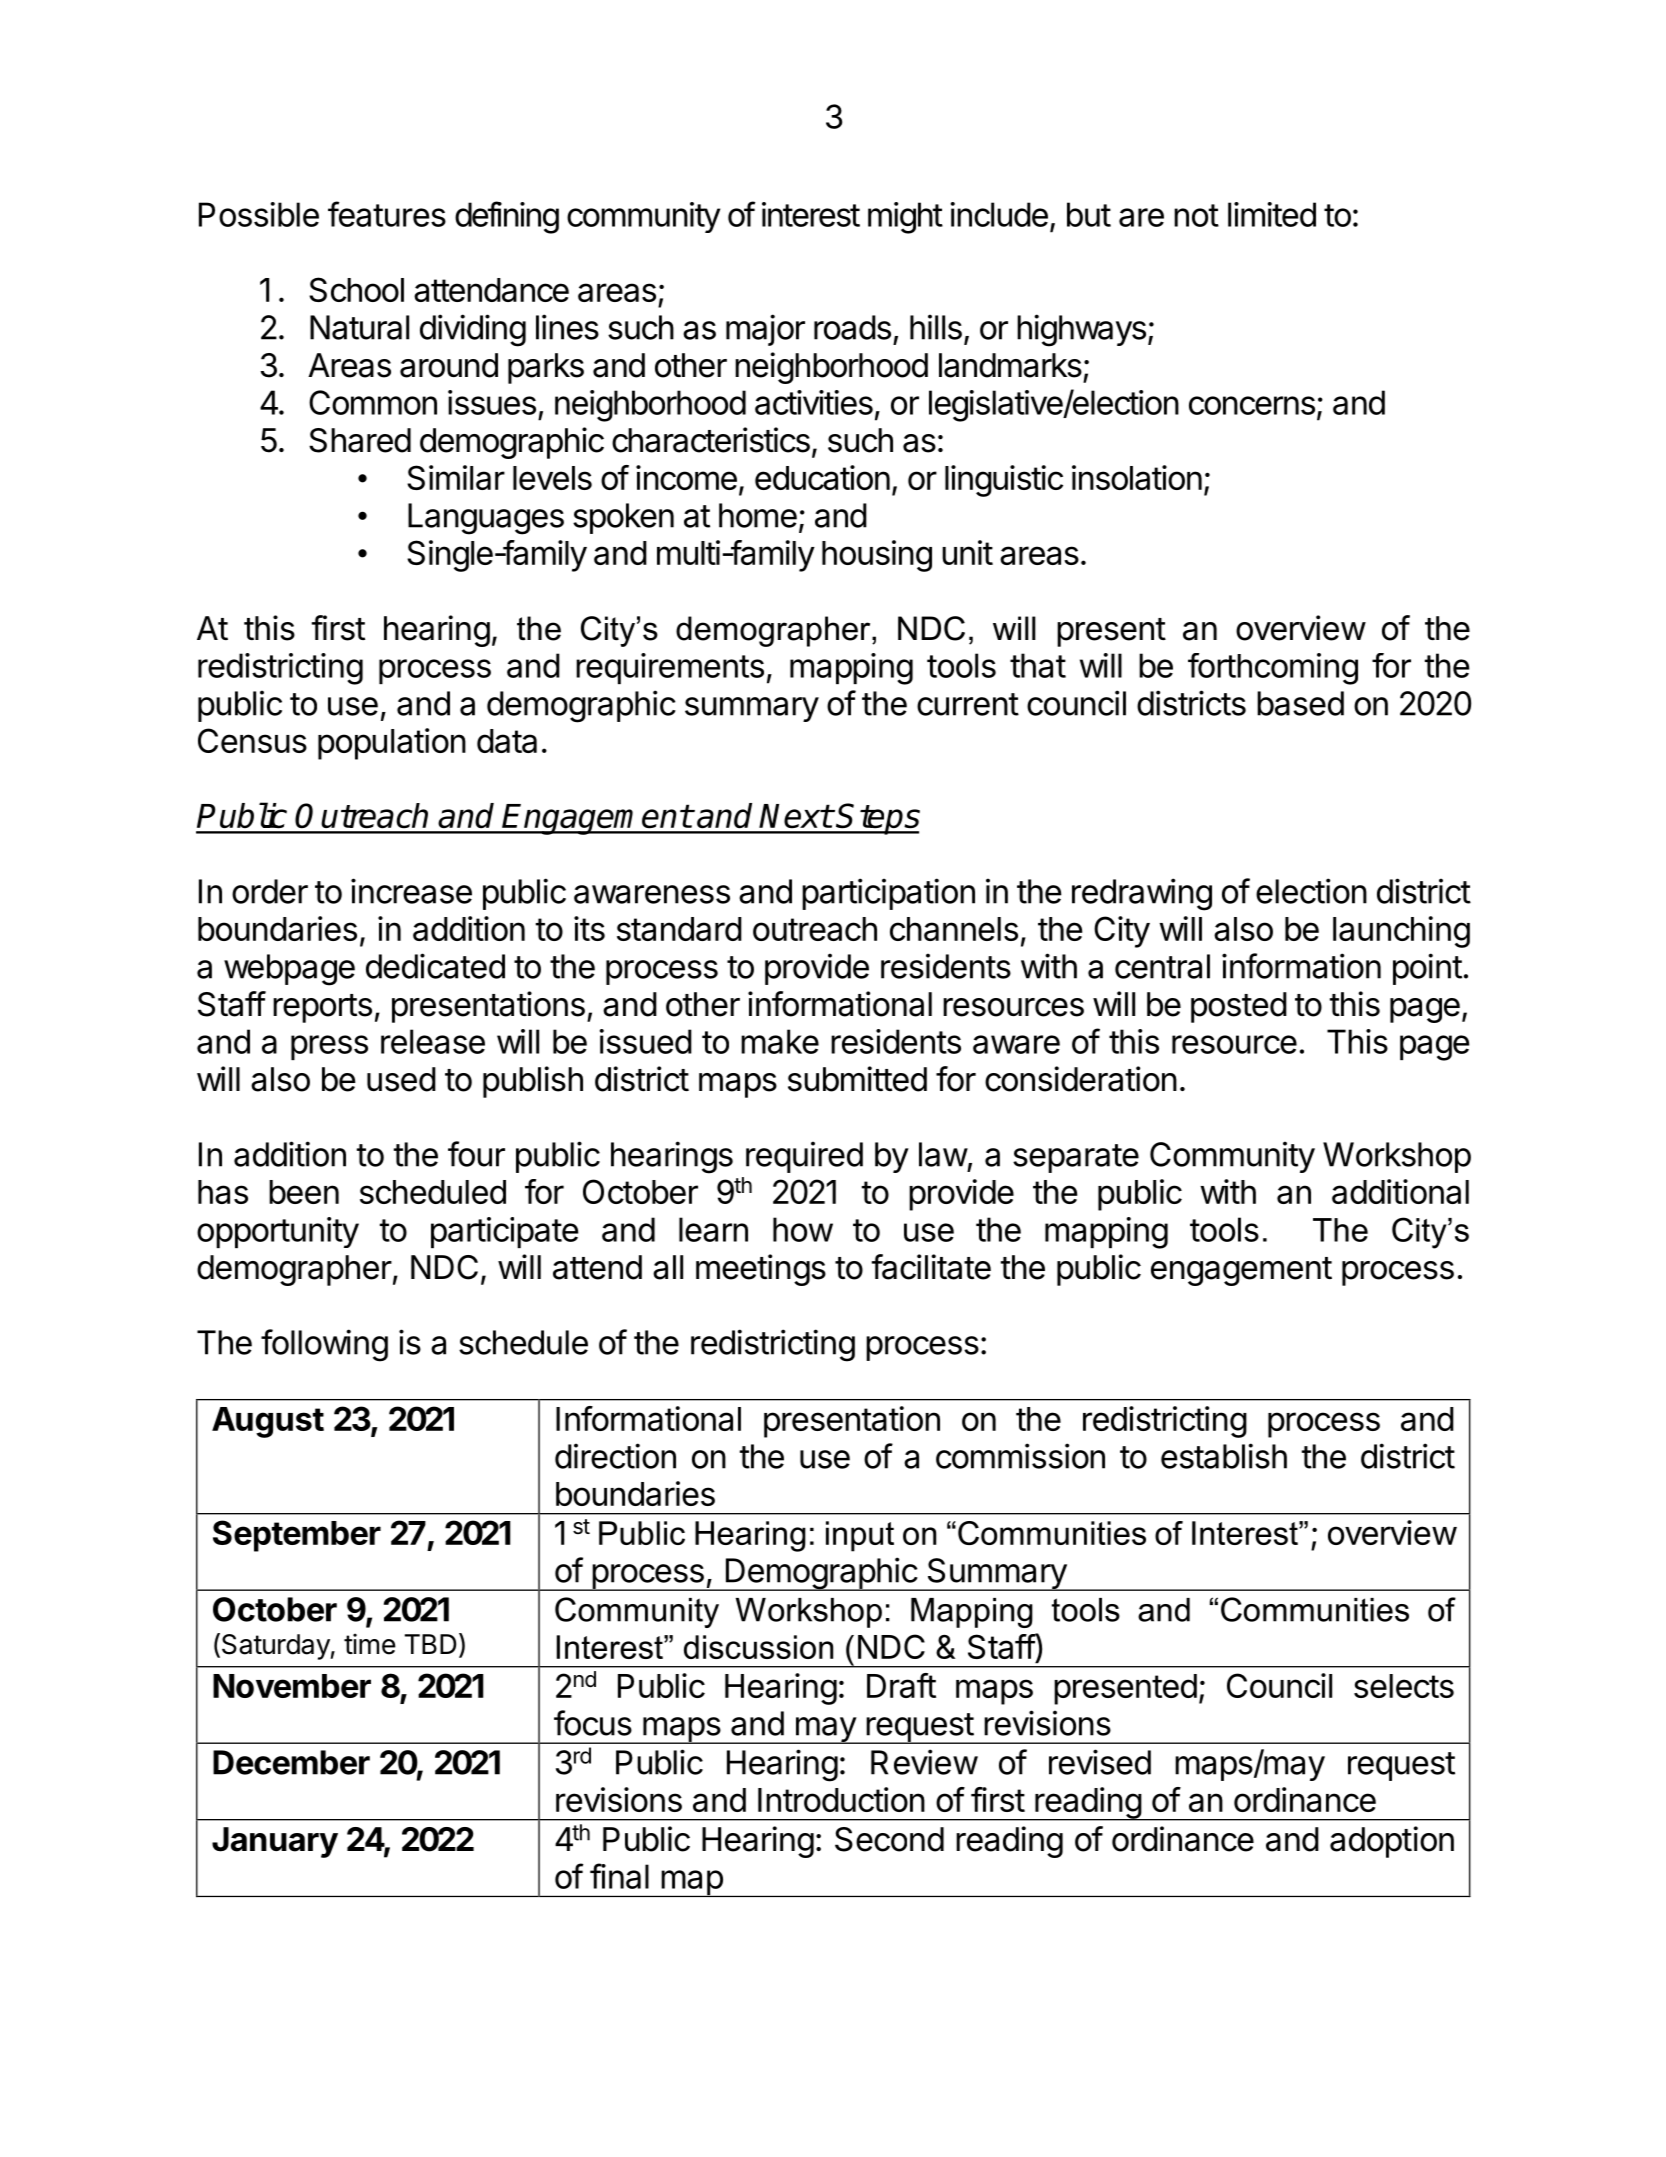  Describe the element at coordinates (1300, 703) in the screenshot. I see `based` at that location.
